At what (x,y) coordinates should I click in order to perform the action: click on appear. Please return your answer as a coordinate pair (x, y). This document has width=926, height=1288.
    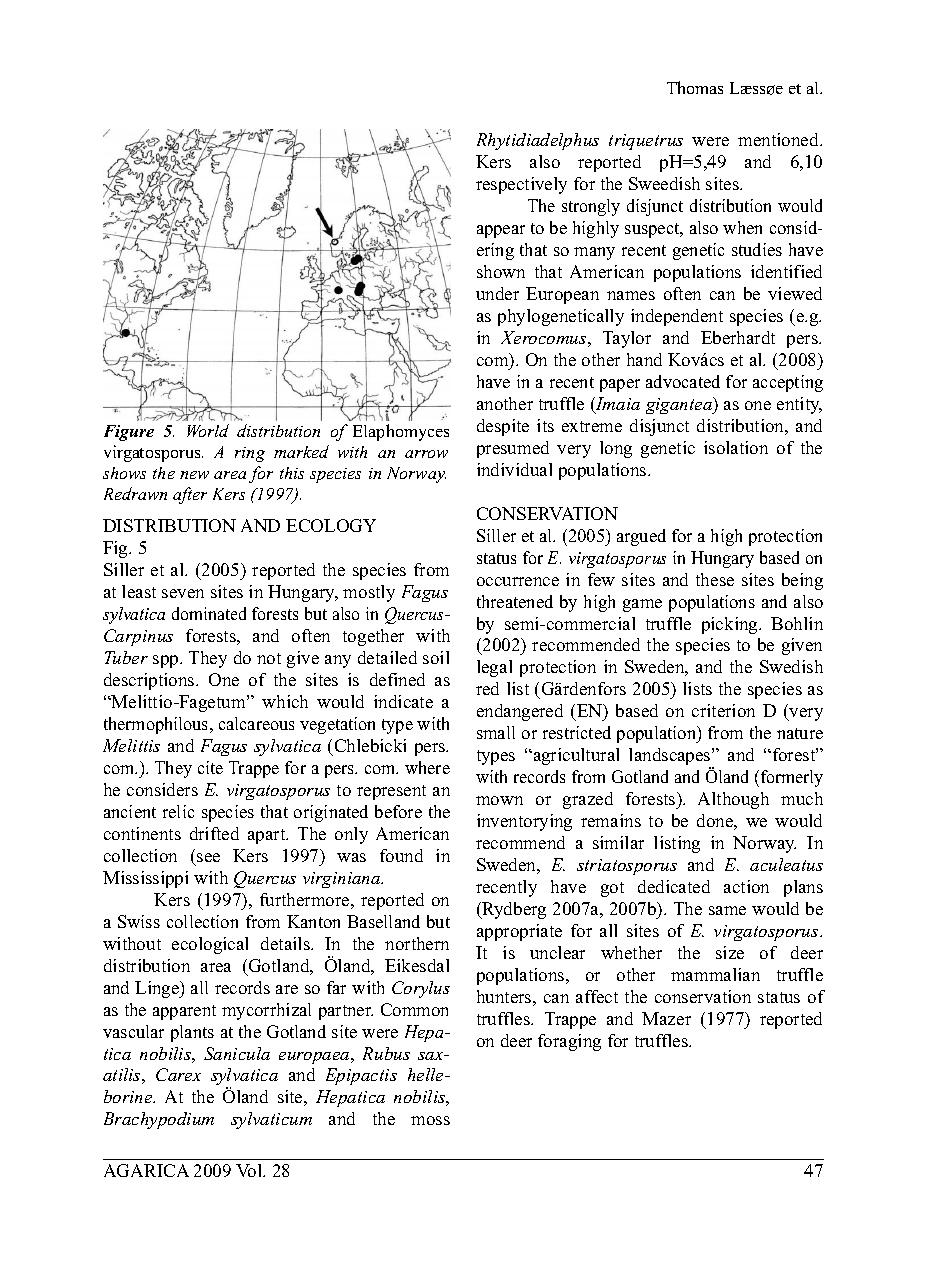
    Looking at the image, I should click on (501, 231).
